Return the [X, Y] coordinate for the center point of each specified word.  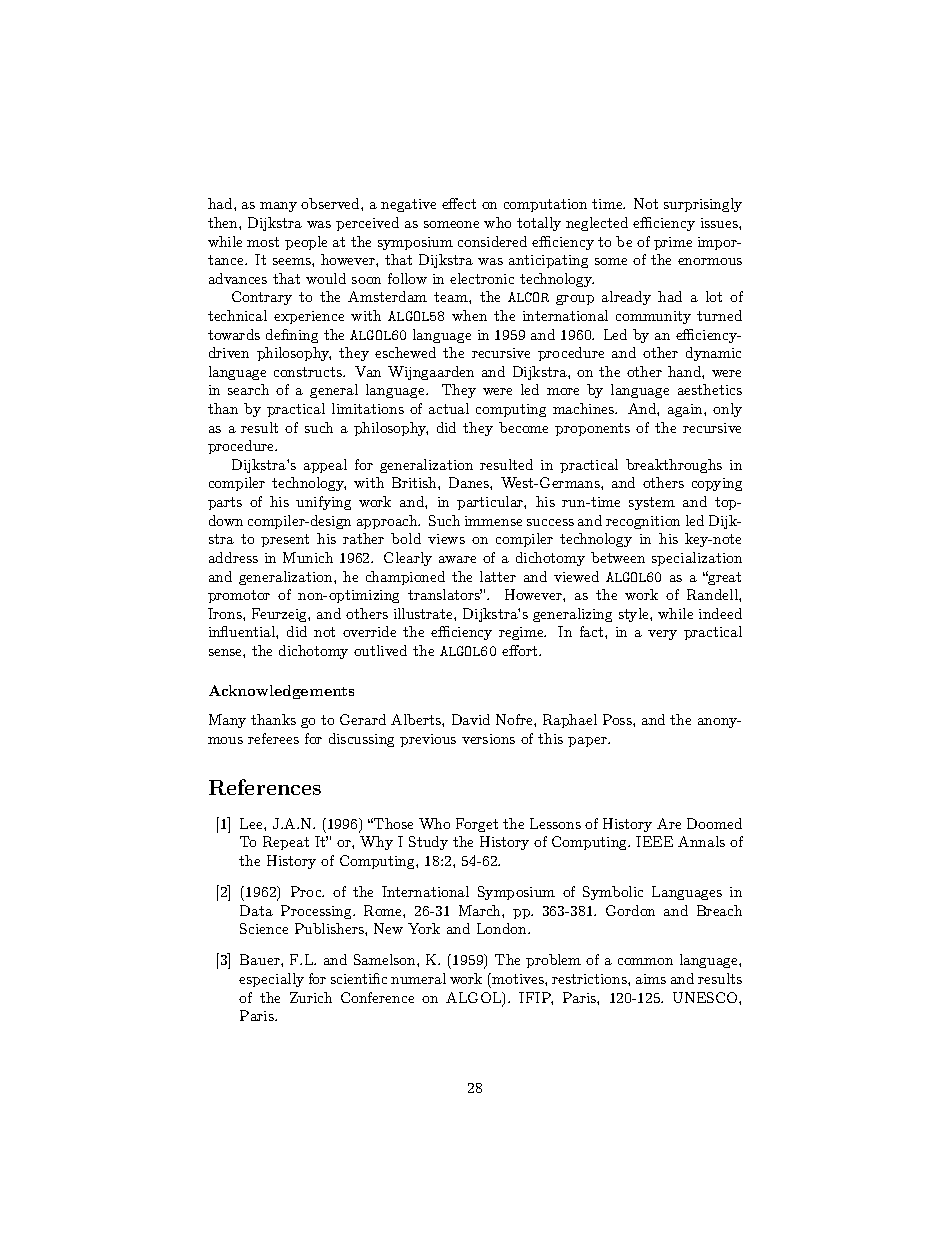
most [263, 242]
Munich [308, 557]
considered [492, 241]
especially [271, 980]
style [635, 615]
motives [518, 978]
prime [673, 243]
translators [445, 594]
